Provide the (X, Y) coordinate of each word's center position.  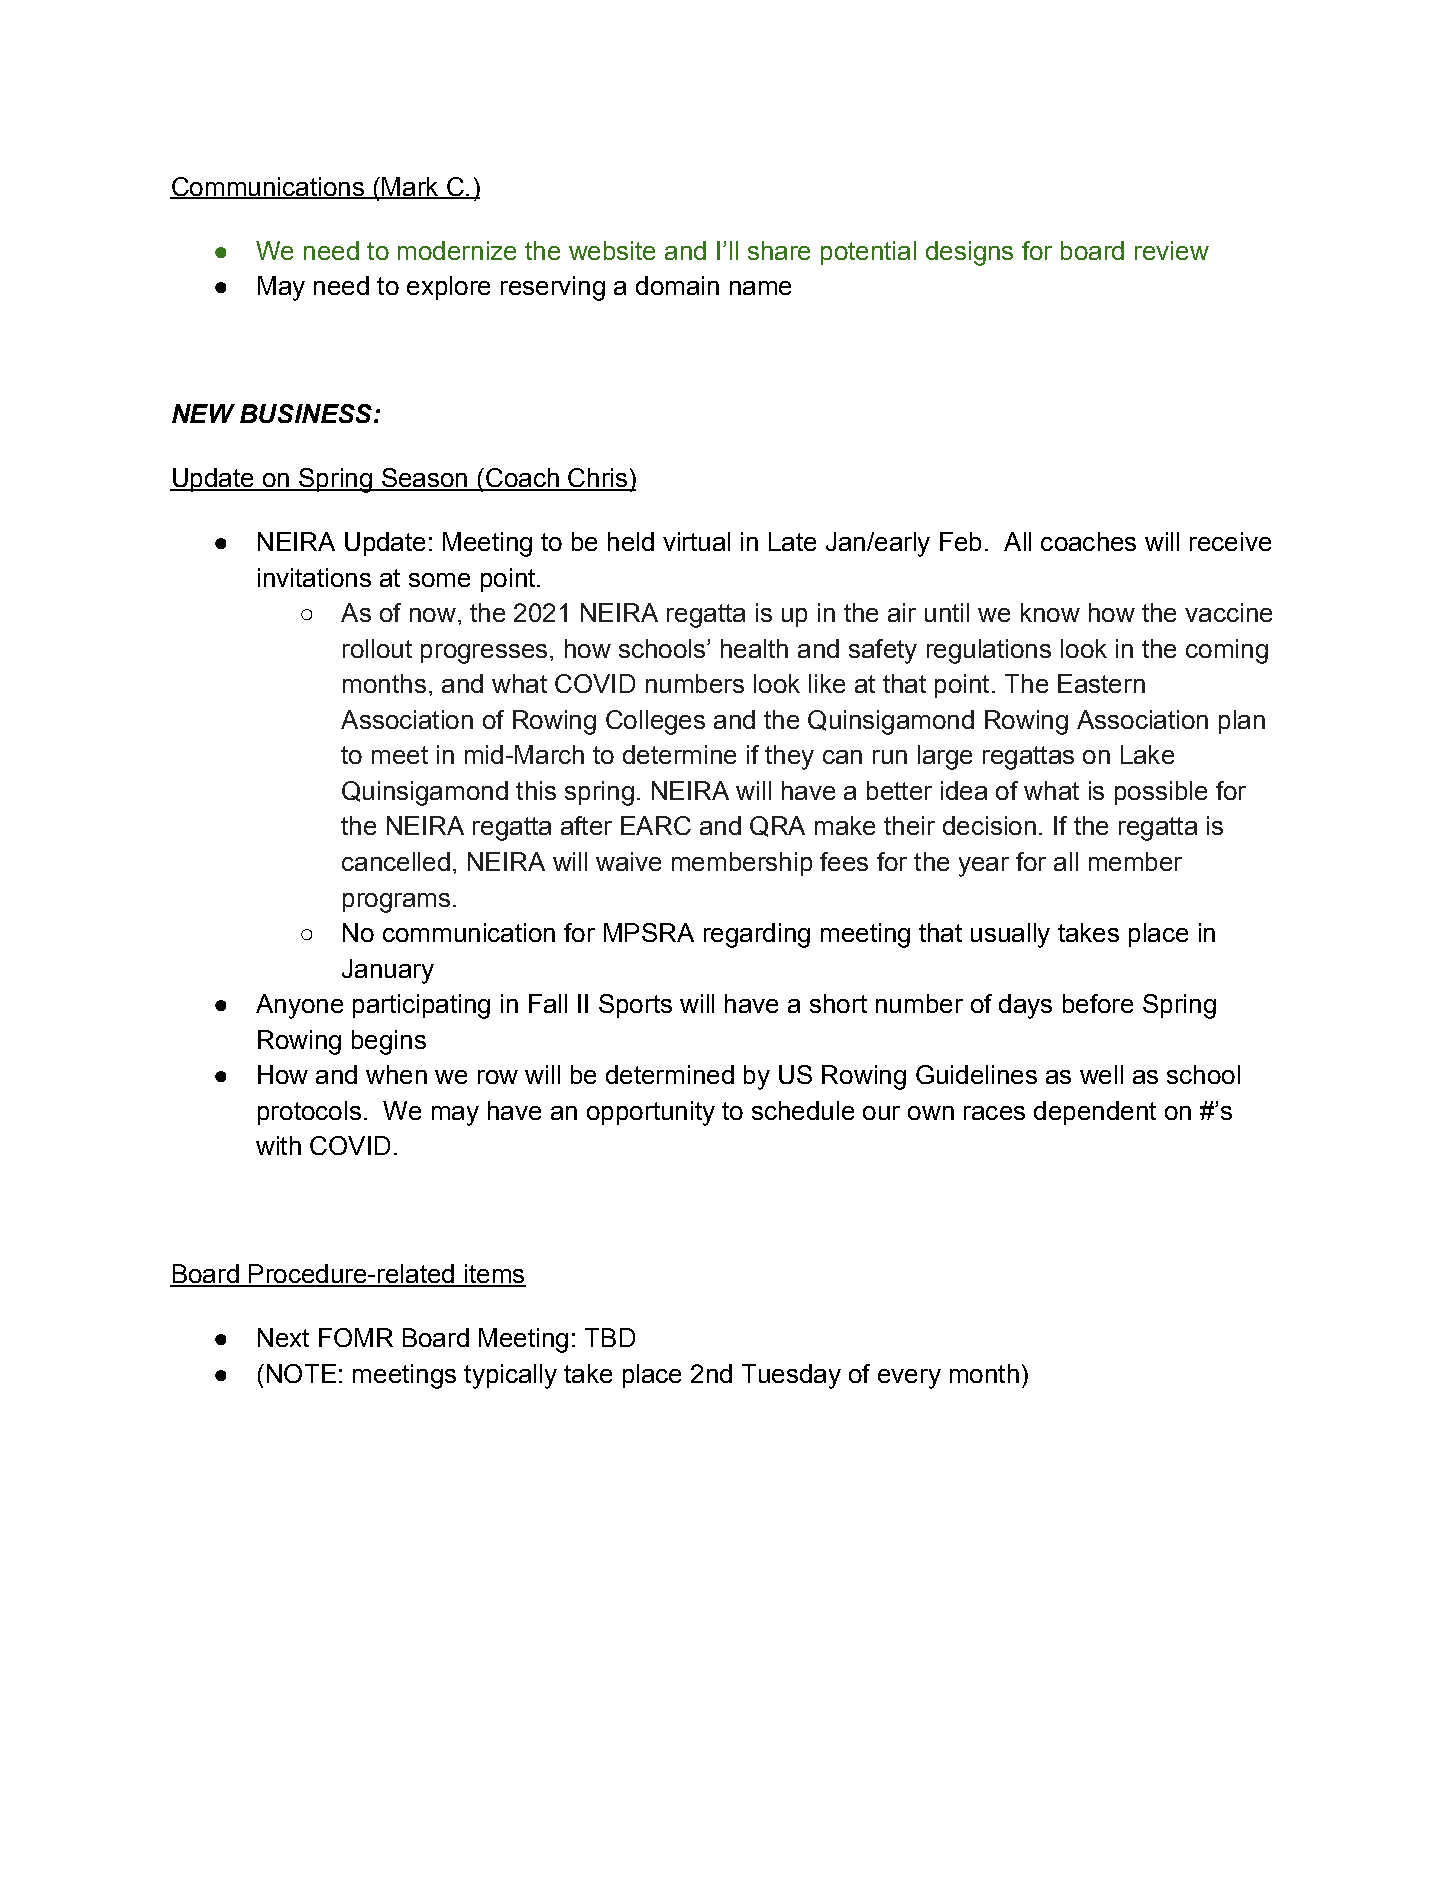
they (789, 757)
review (1172, 250)
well (1101, 1074)
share (779, 250)
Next (283, 1337)
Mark (410, 187)
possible (1161, 793)
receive (1230, 541)
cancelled (396, 861)
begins (389, 1042)
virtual (696, 541)
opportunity (651, 1113)
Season (424, 479)
